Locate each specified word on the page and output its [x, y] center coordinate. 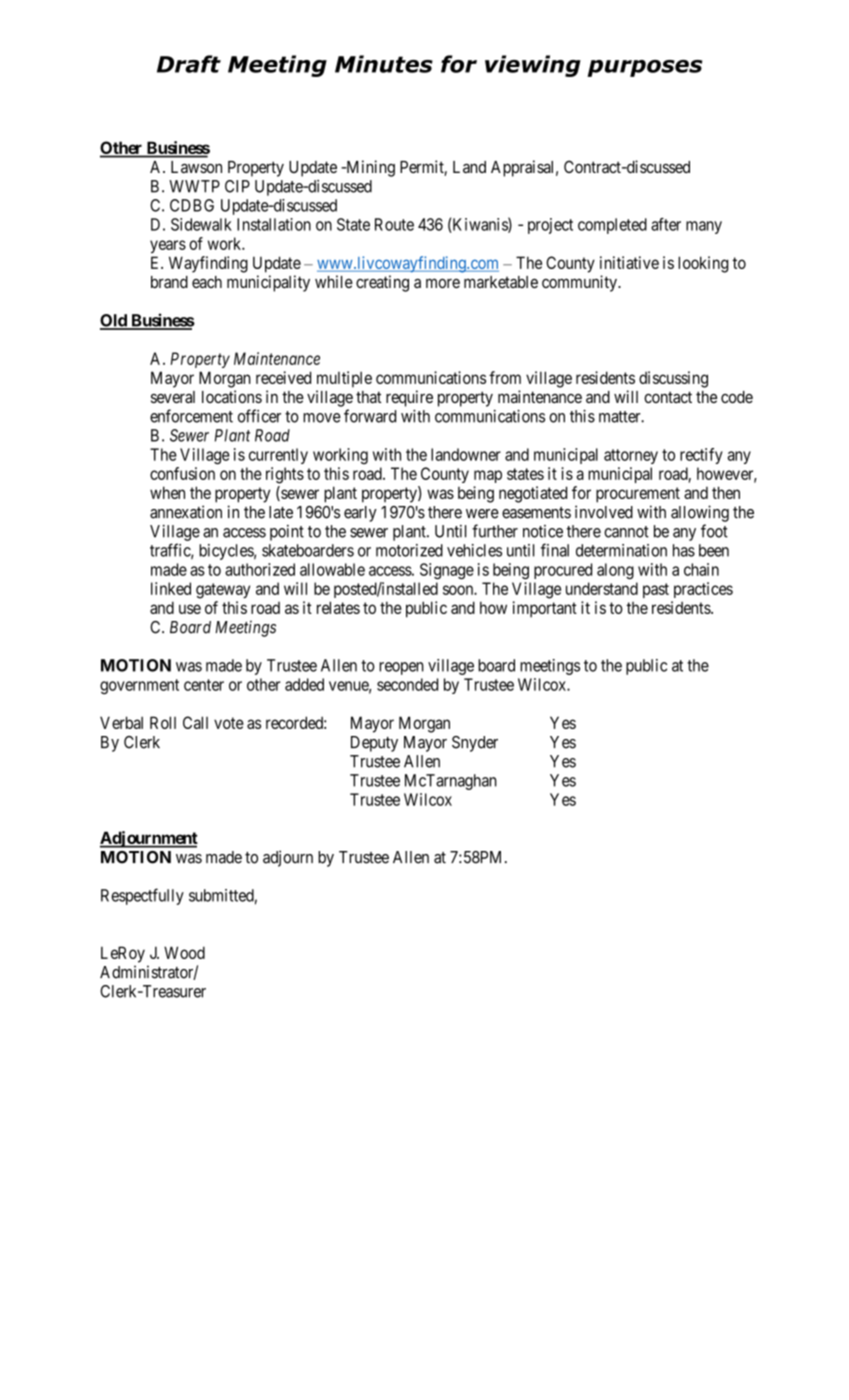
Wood [184, 952]
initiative [629, 262]
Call [195, 722]
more [443, 283]
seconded [407, 684]
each [207, 282]
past [656, 590]
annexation [186, 512]
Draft [189, 64]
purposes [645, 68]
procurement [638, 495]
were [482, 514]
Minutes [384, 64]
